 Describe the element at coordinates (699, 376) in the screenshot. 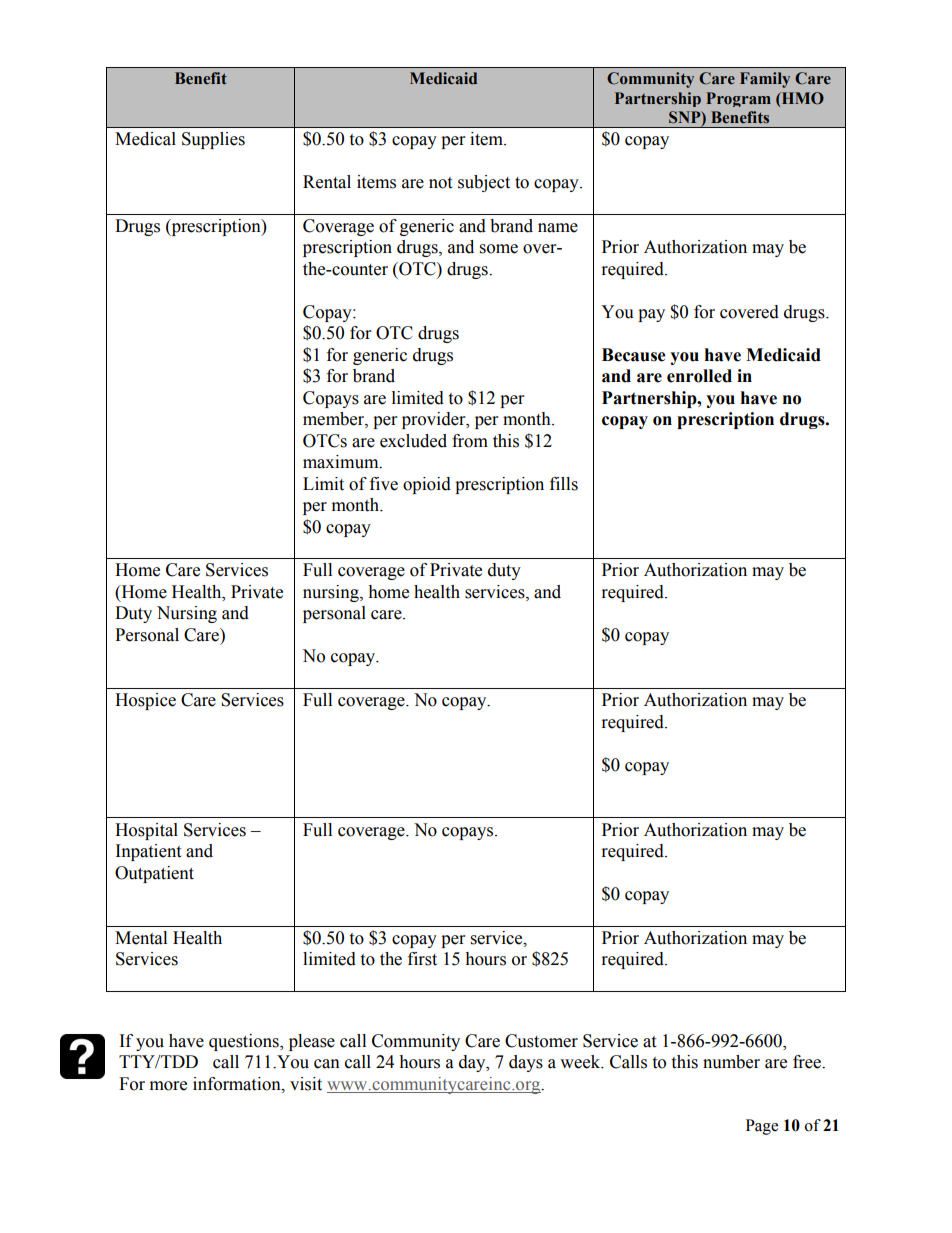

I see `enrolled` at that location.
